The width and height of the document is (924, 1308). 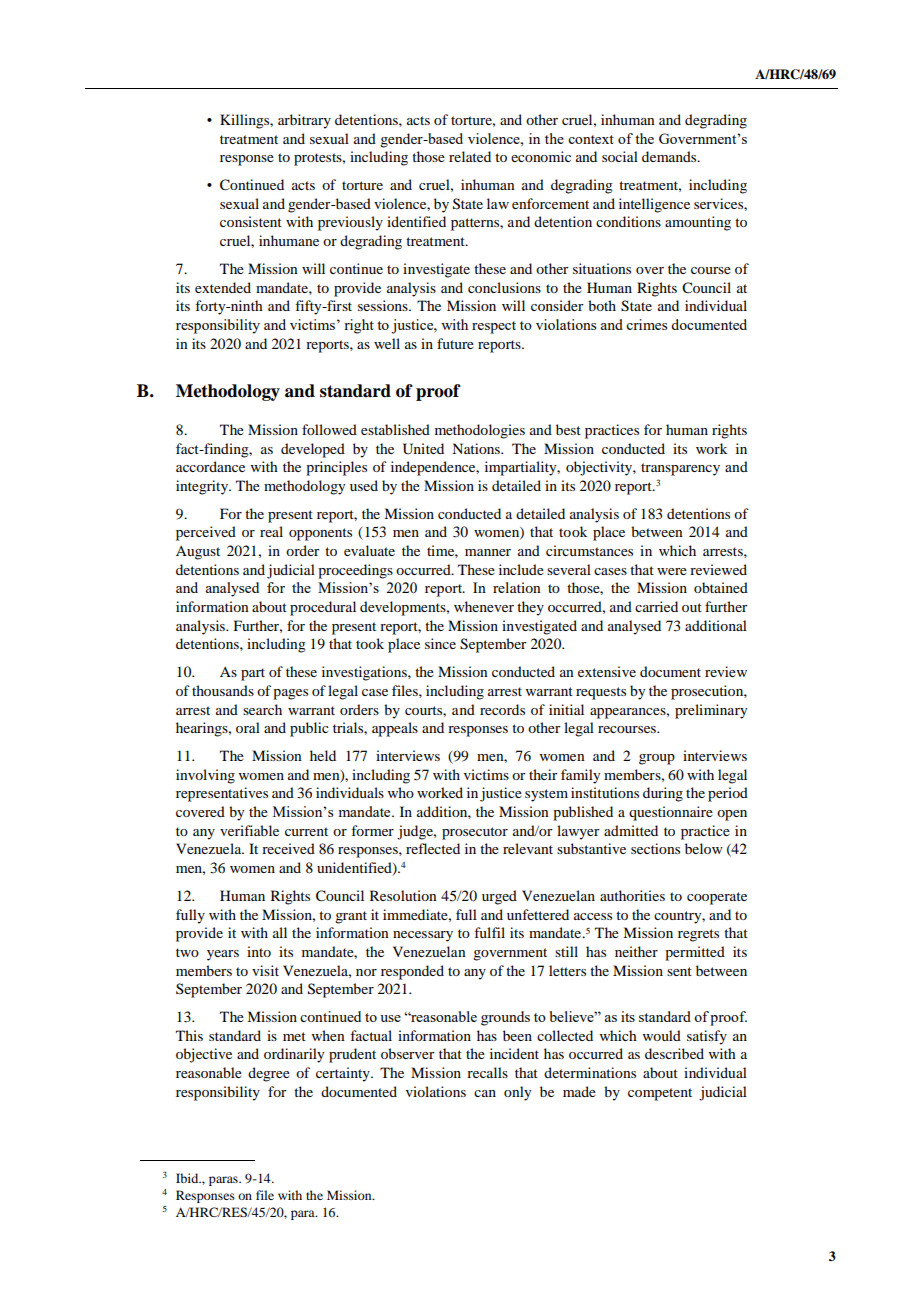 I want to click on Ibid, so click(x=188, y=1178).
